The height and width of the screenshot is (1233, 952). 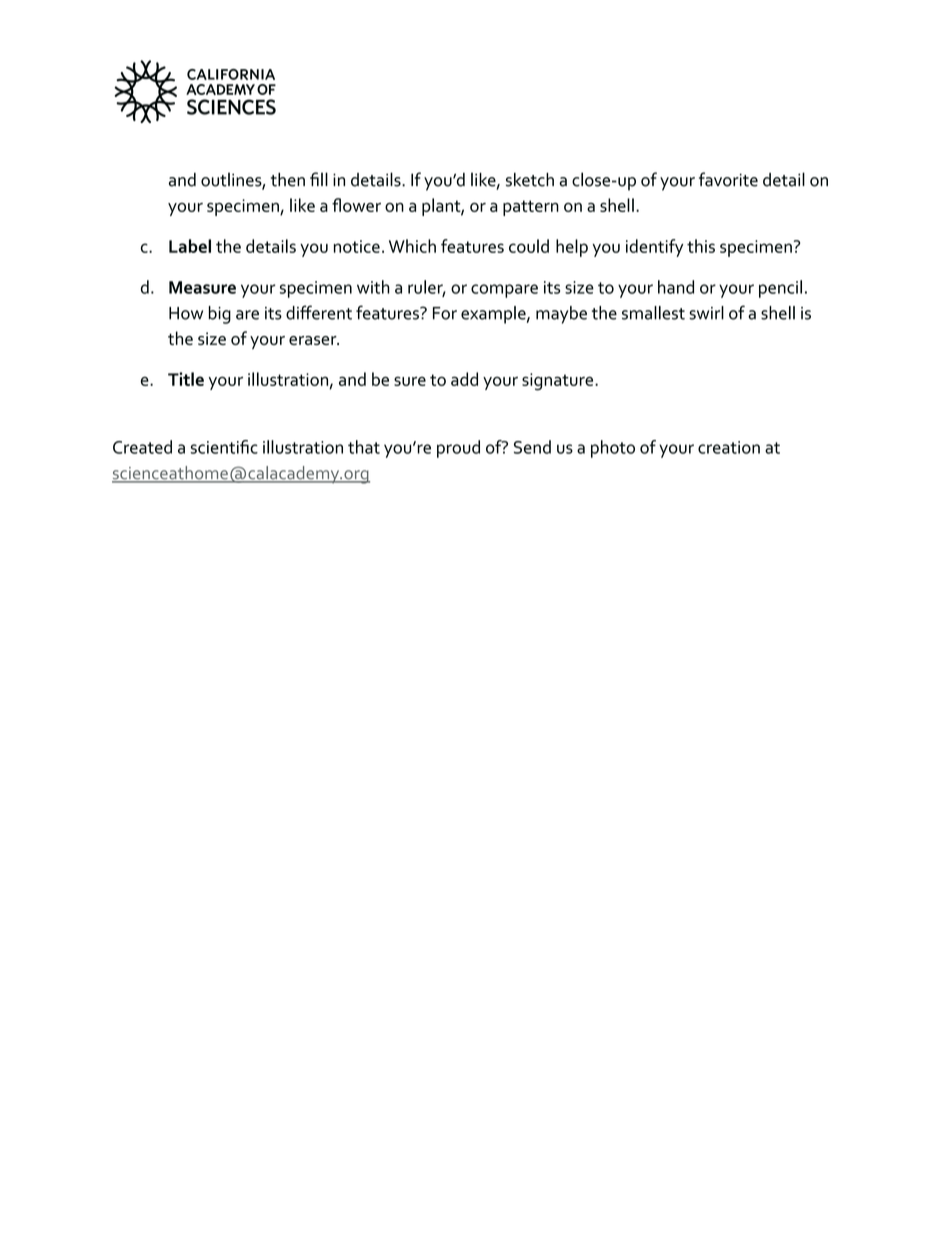 What do you see at coordinates (531, 208) in the screenshot?
I see `pattern` at bounding box center [531, 208].
